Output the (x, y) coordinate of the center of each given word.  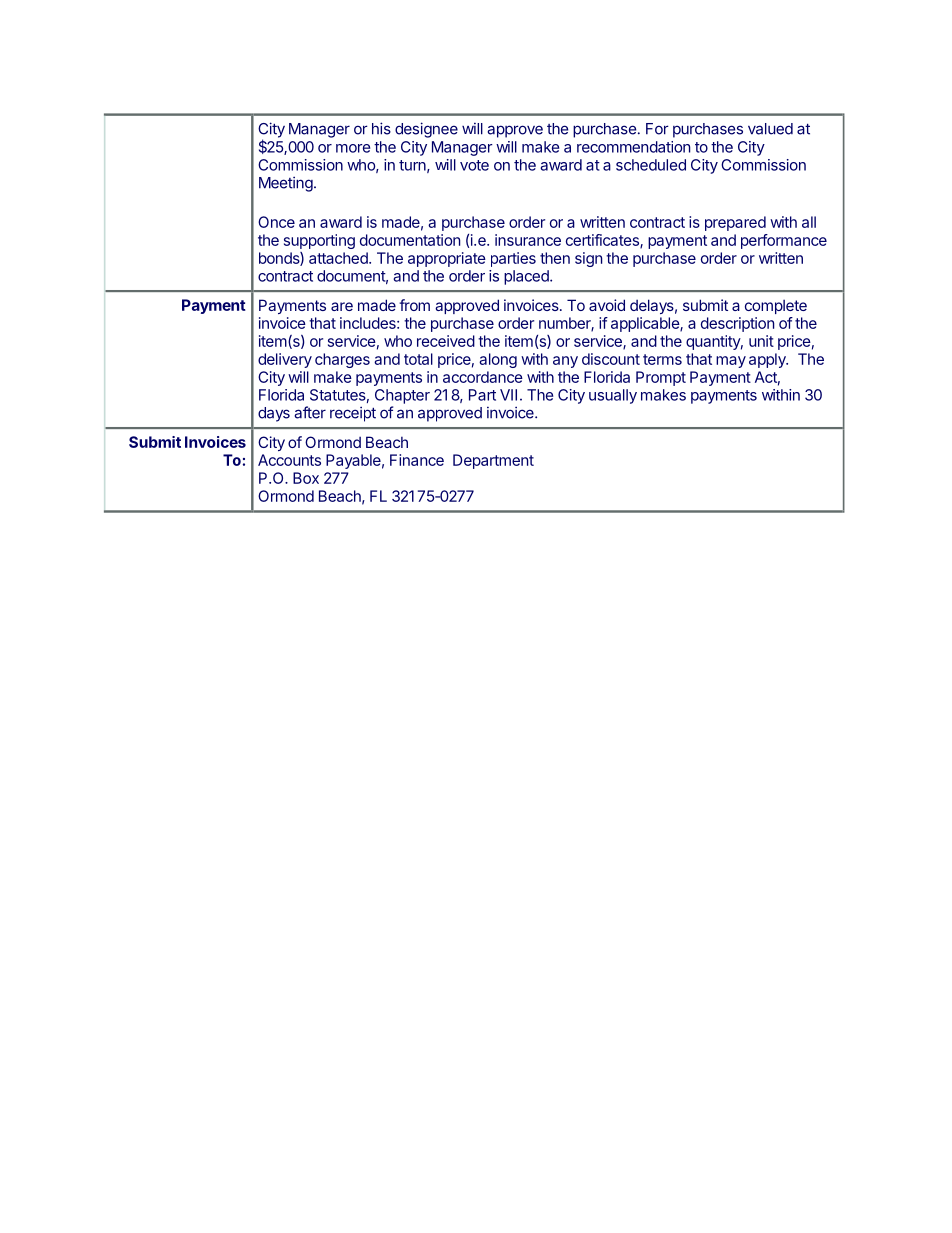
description (737, 324)
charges (342, 360)
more (353, 148)
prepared (735, 223)
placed (527, 277)
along (498, 360)
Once (276, 222)
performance (784, 241)
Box (306, 478)
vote (474, 165)
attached (339, 258)
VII (508, 395)
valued (770, 129)
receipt (353, 414)
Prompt (661, 378)
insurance (528, 240)
